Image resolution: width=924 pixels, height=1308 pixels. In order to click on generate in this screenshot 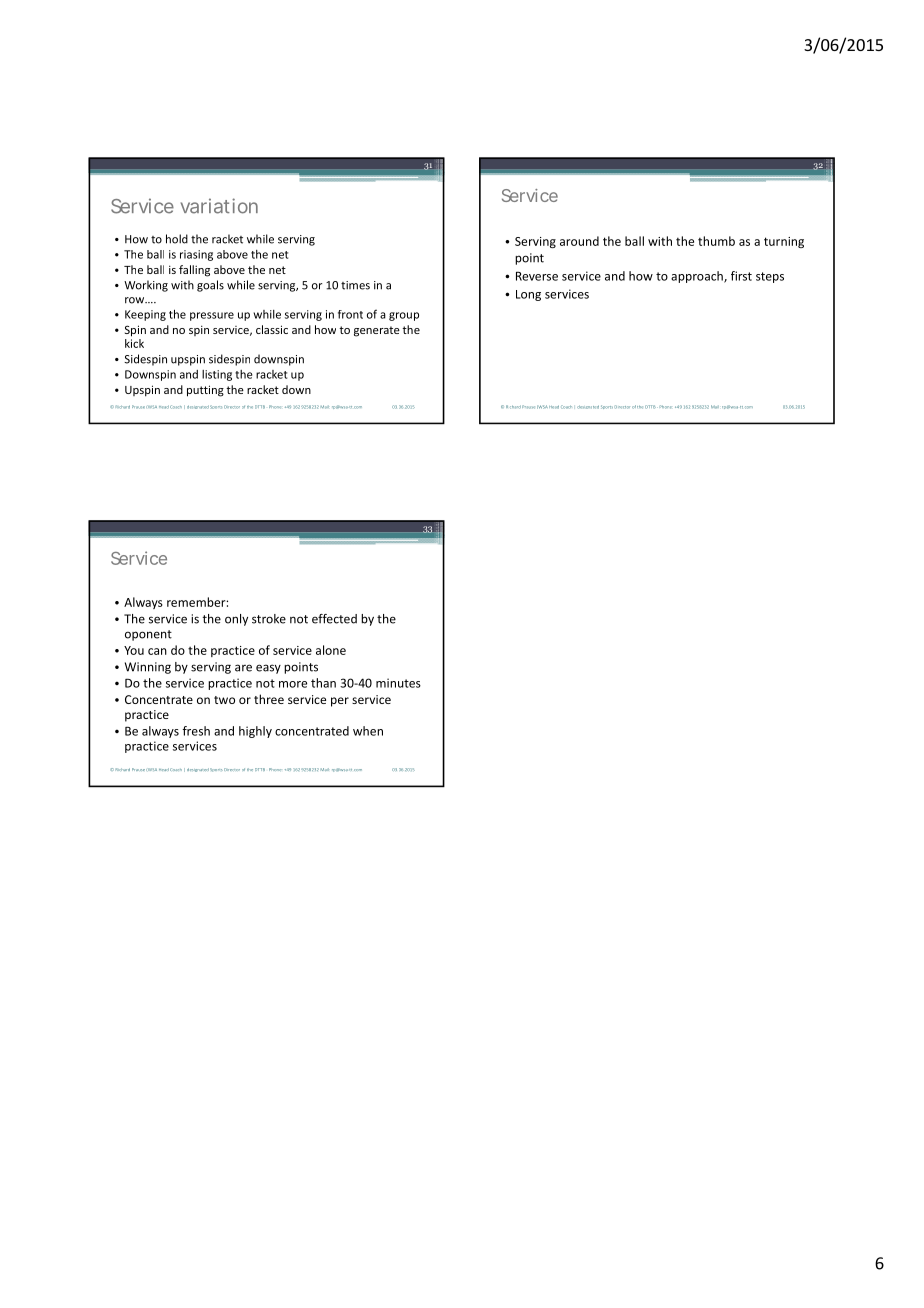, I will do `click(377, 331)`.
